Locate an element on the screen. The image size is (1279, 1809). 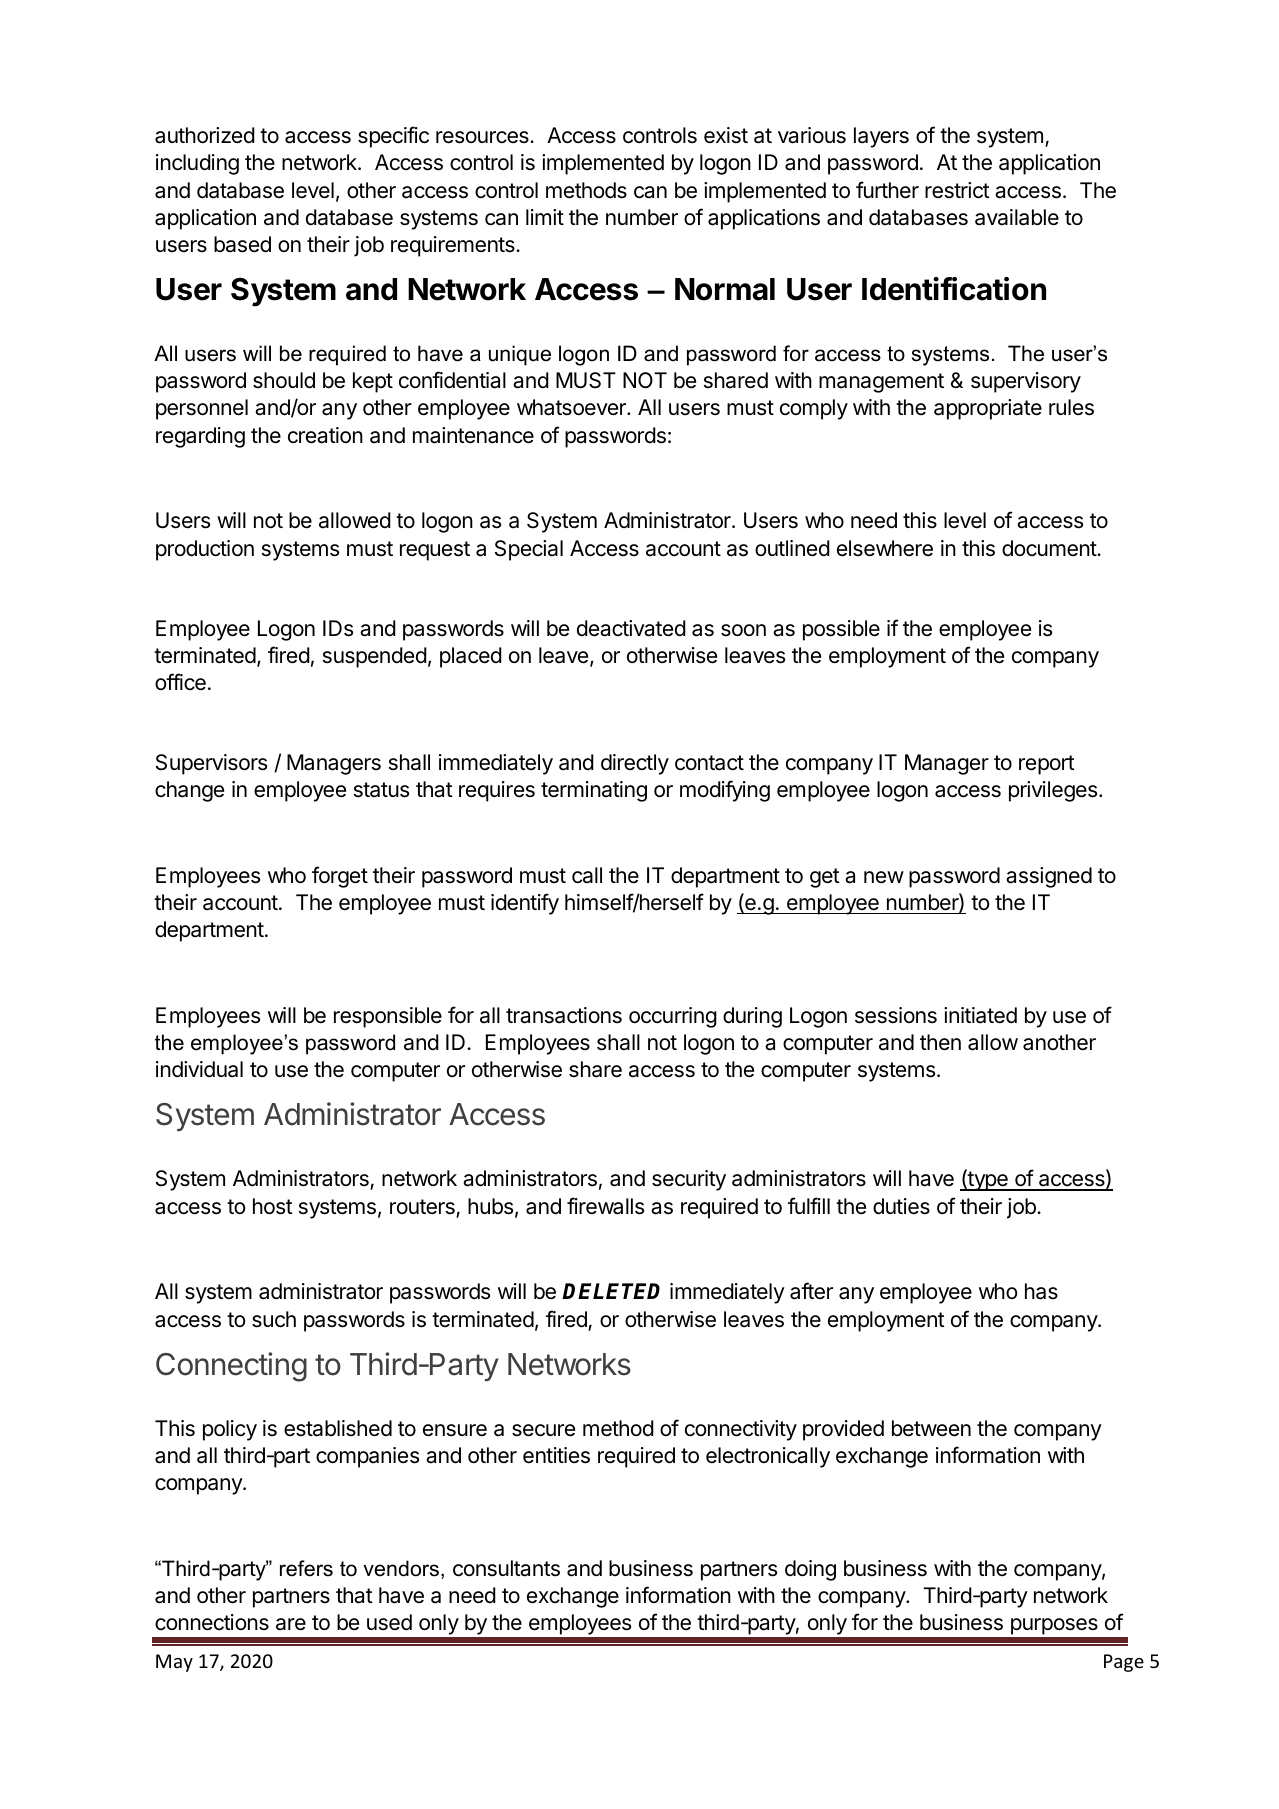
host is located at coordinates (273, 1206).
